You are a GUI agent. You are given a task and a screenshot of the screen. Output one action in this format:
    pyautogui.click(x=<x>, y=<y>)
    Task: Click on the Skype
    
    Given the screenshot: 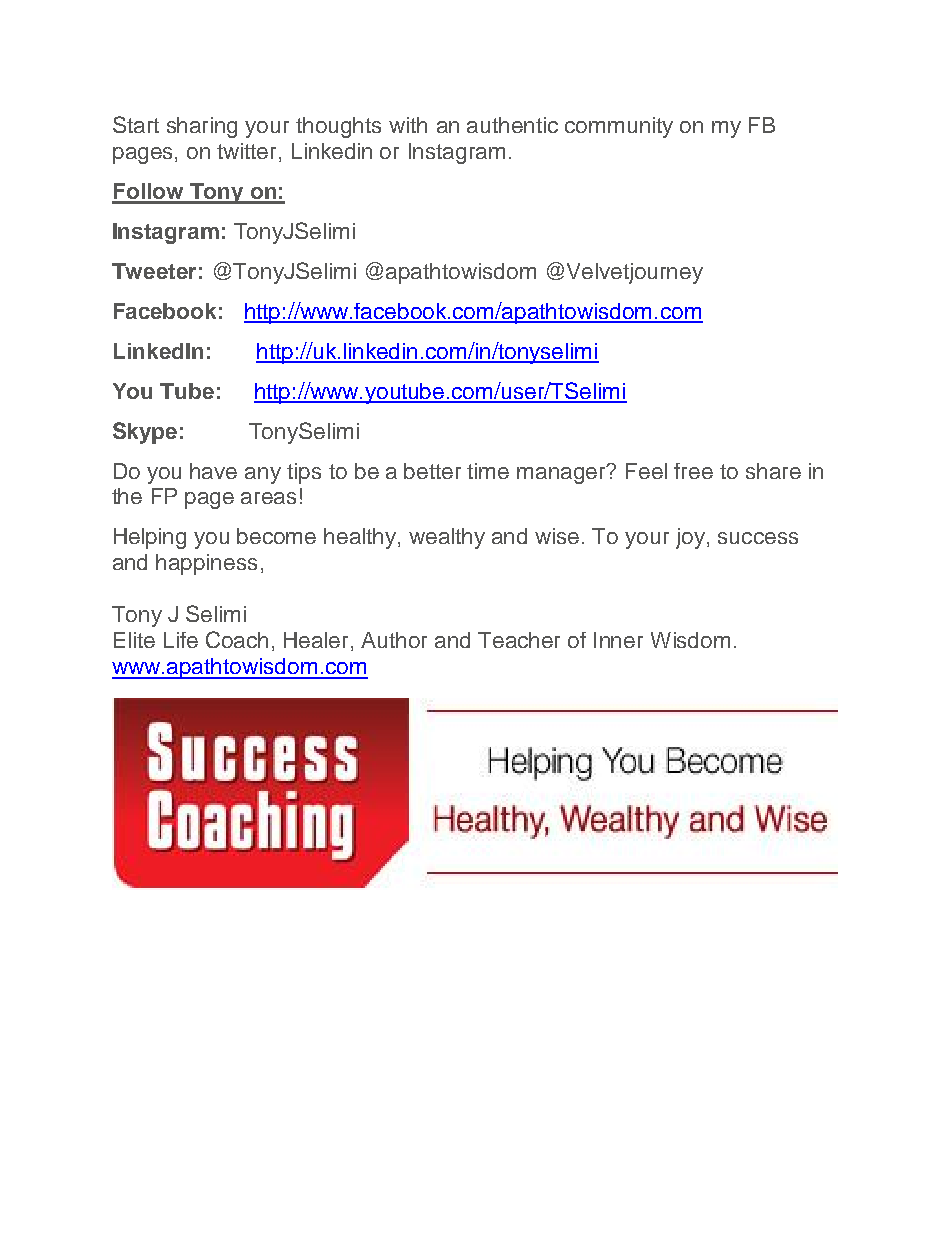 What is the action you would take?
    pyautogui.click(x=145, y=433)
